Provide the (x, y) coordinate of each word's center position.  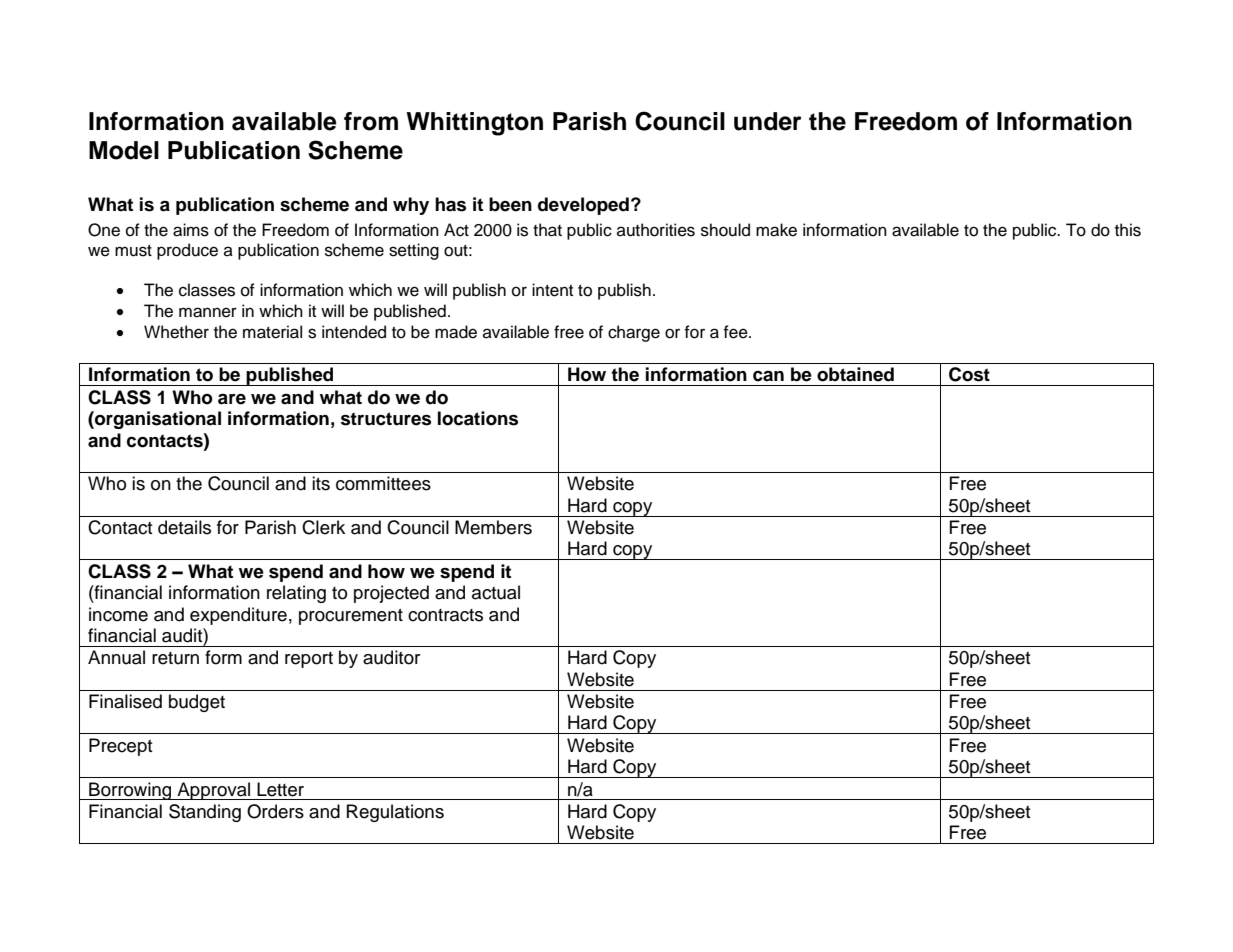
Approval (214, 791)
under (768, 121)
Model (124, 150)
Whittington (474, 124)
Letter (280, 789)
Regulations (395, 813)
